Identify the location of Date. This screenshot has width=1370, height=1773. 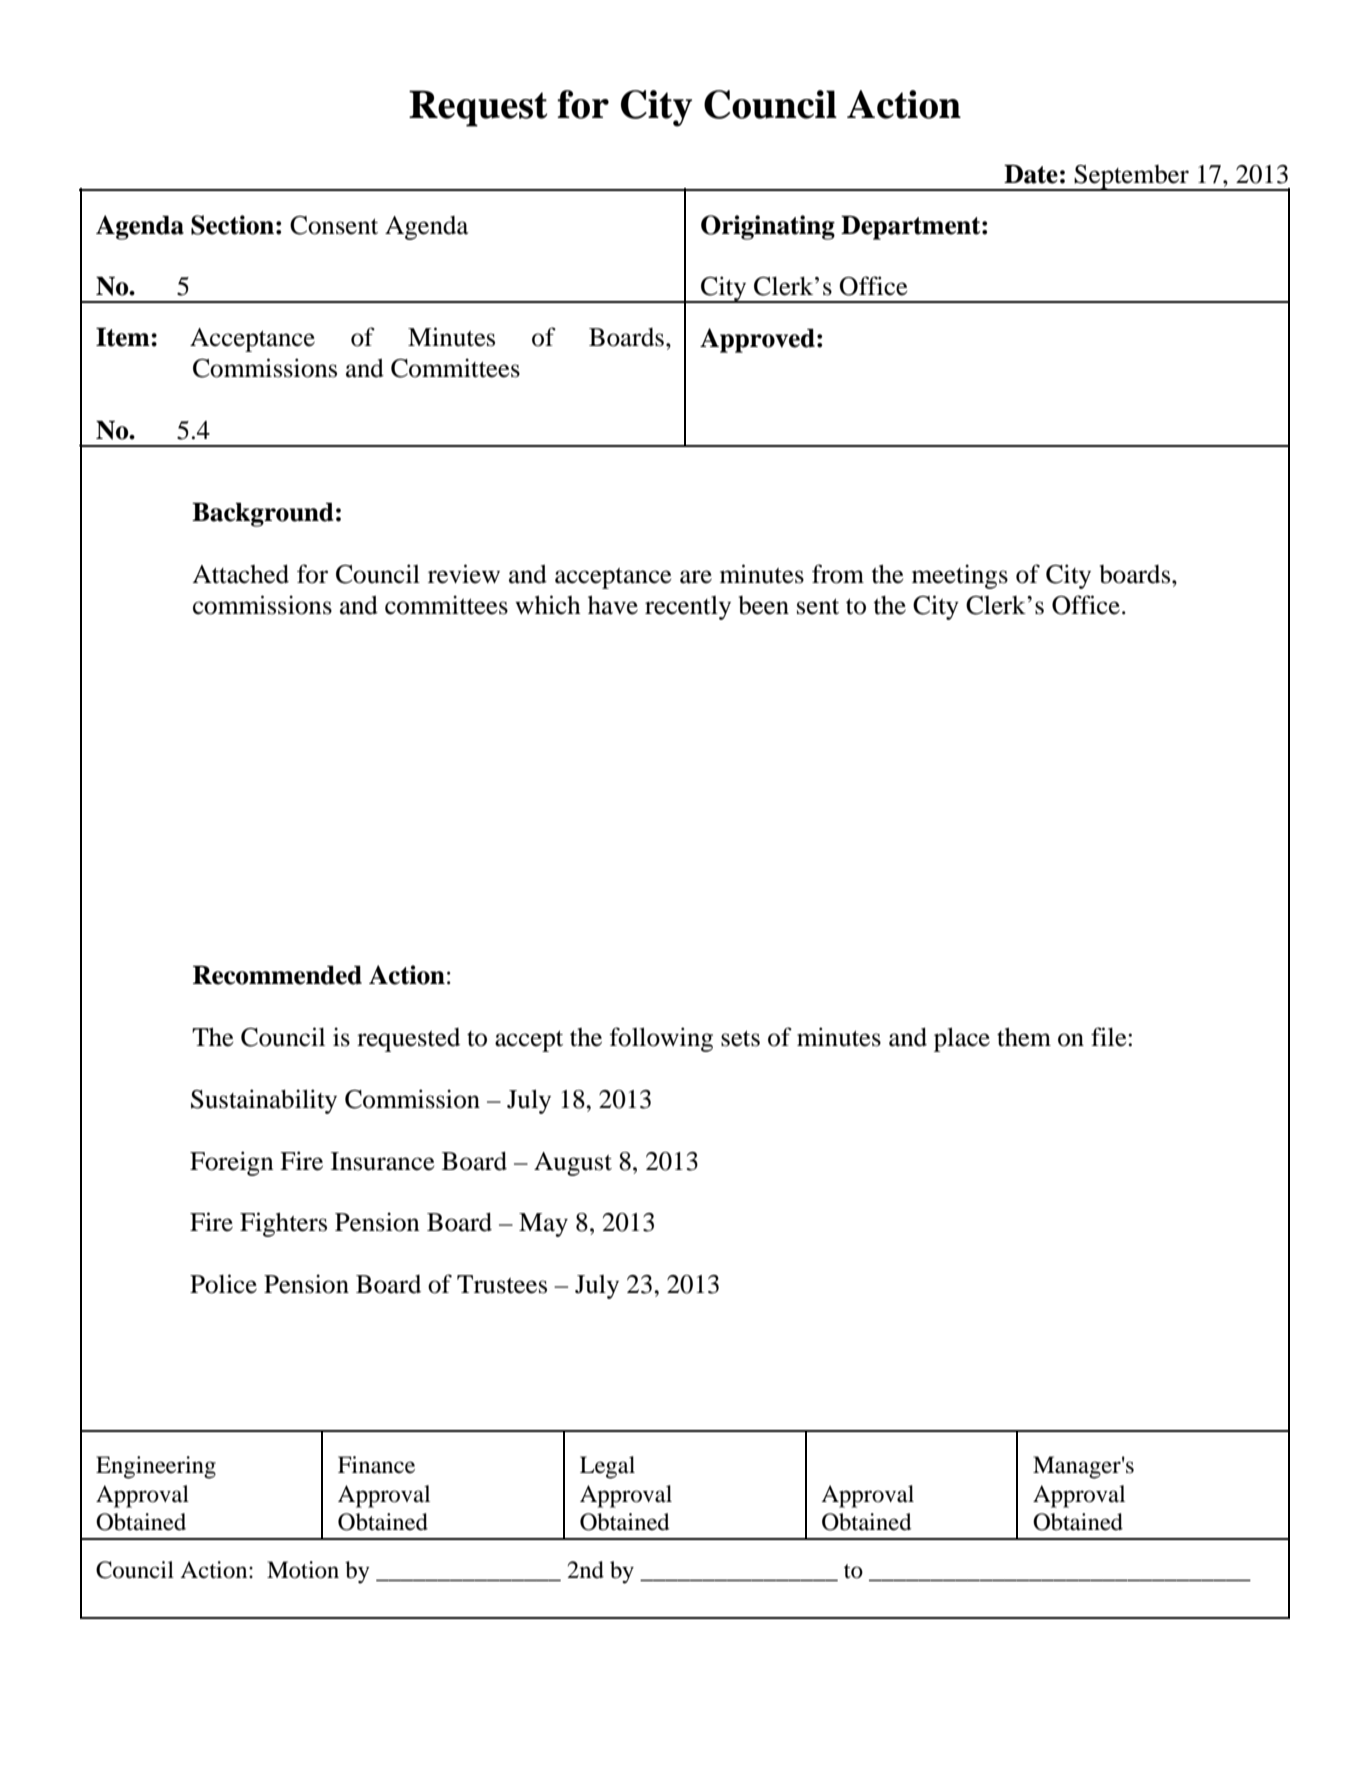
(1031, 174).
